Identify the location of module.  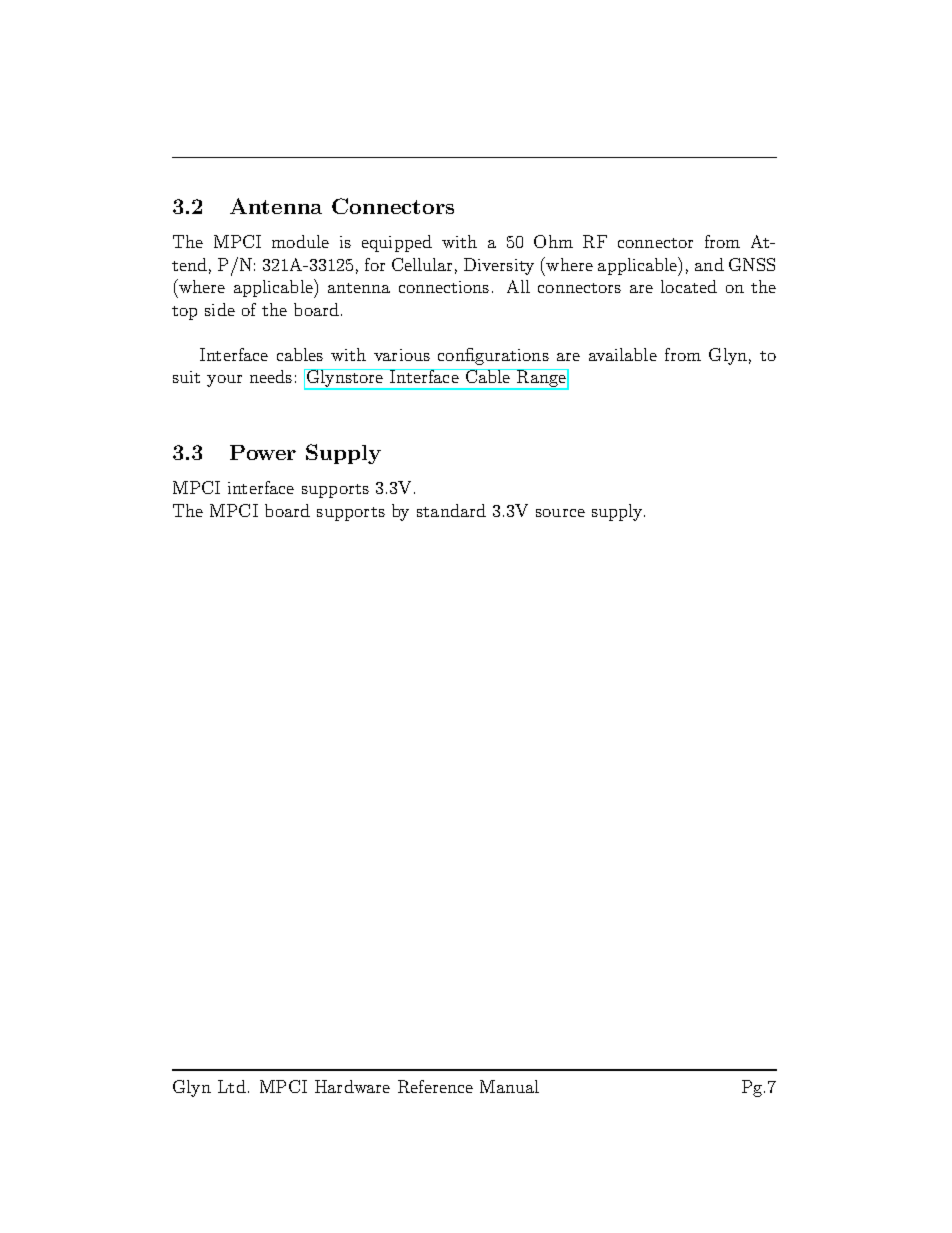
(300, 241).
